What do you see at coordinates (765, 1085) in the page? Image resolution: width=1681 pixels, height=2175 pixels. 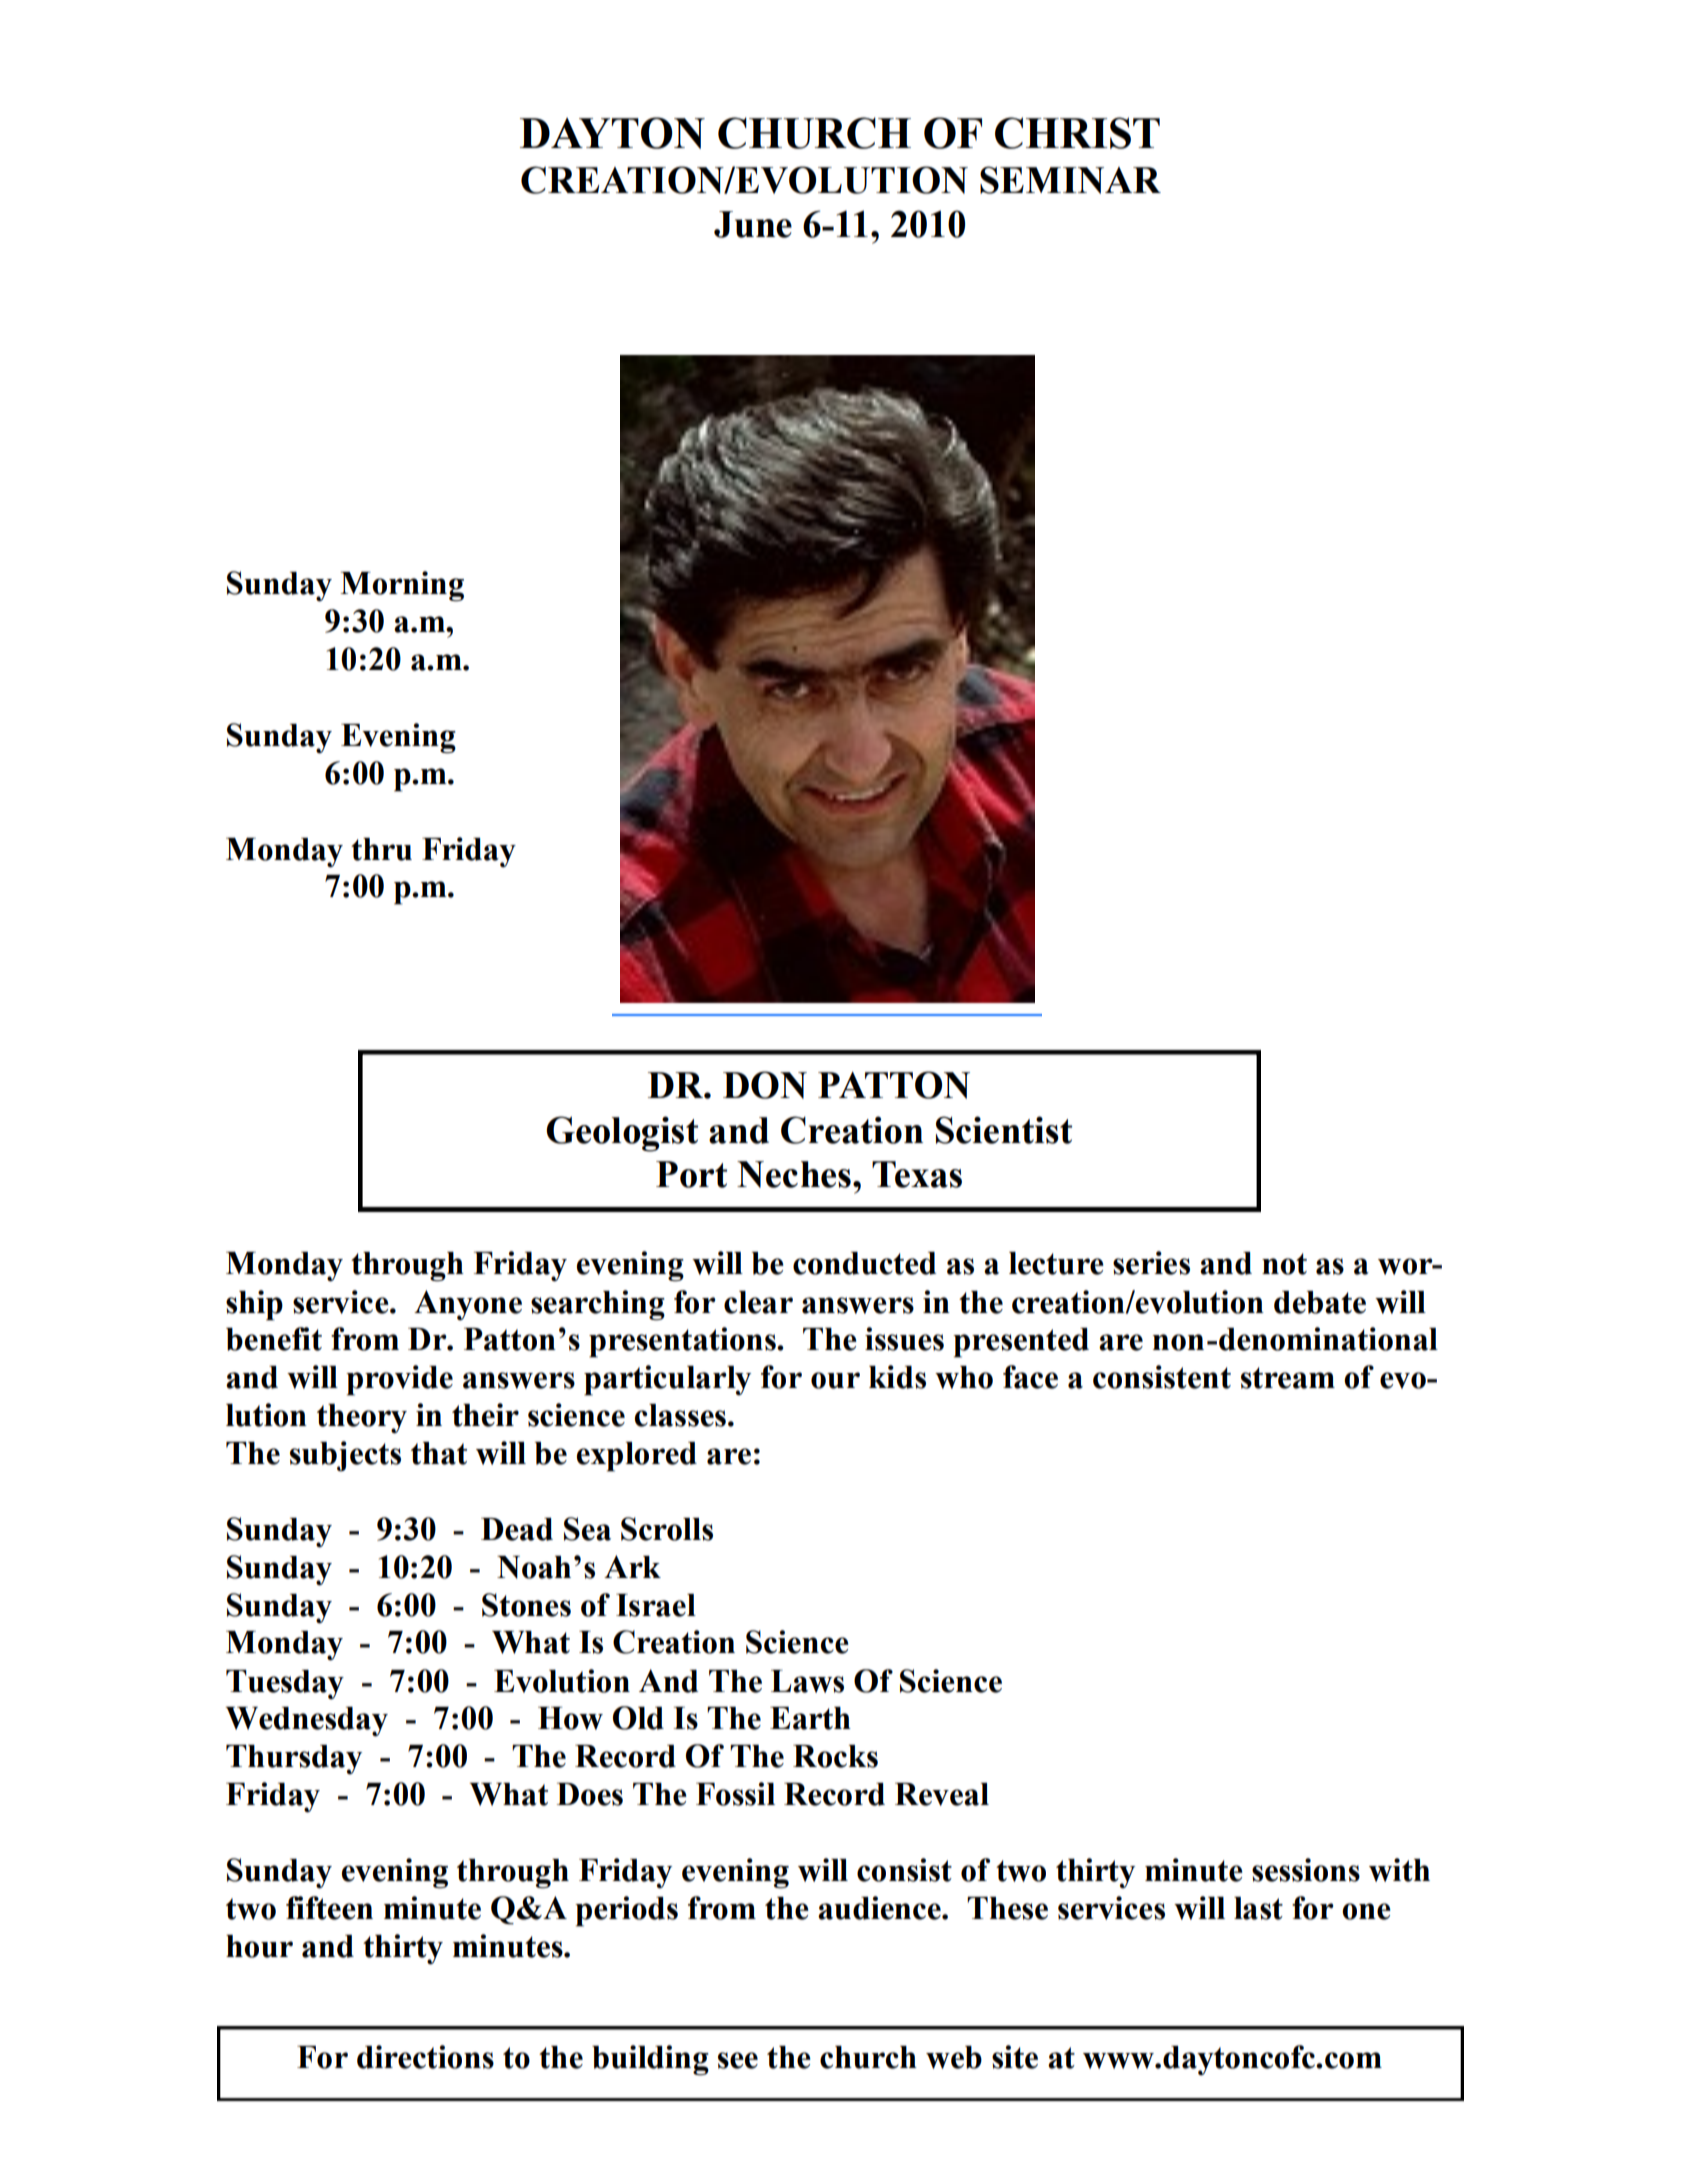 I see `DON` at bounding box center [765, 1085].
